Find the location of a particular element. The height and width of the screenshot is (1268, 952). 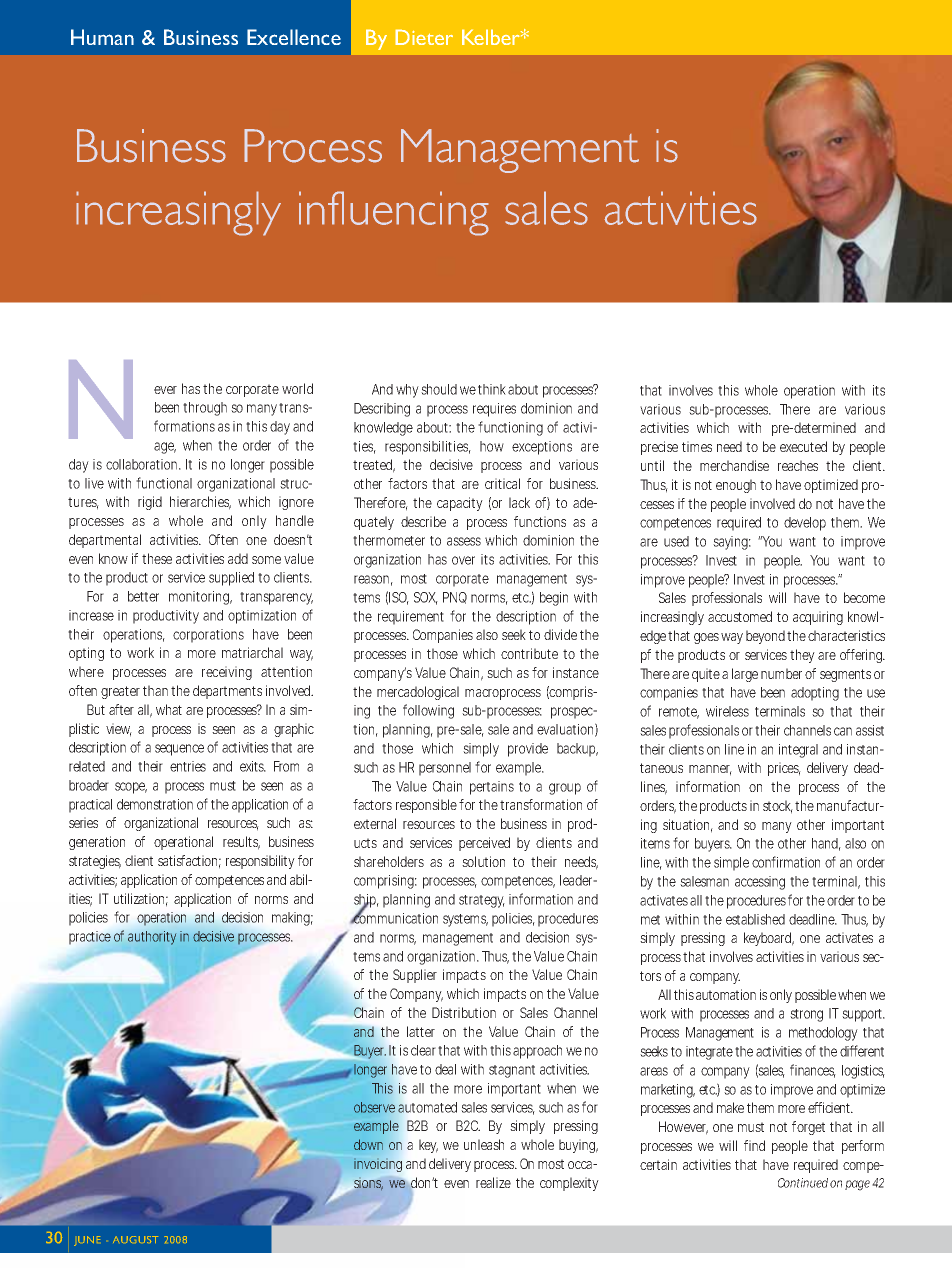

Dieter is located at coordinates (424, 37).
